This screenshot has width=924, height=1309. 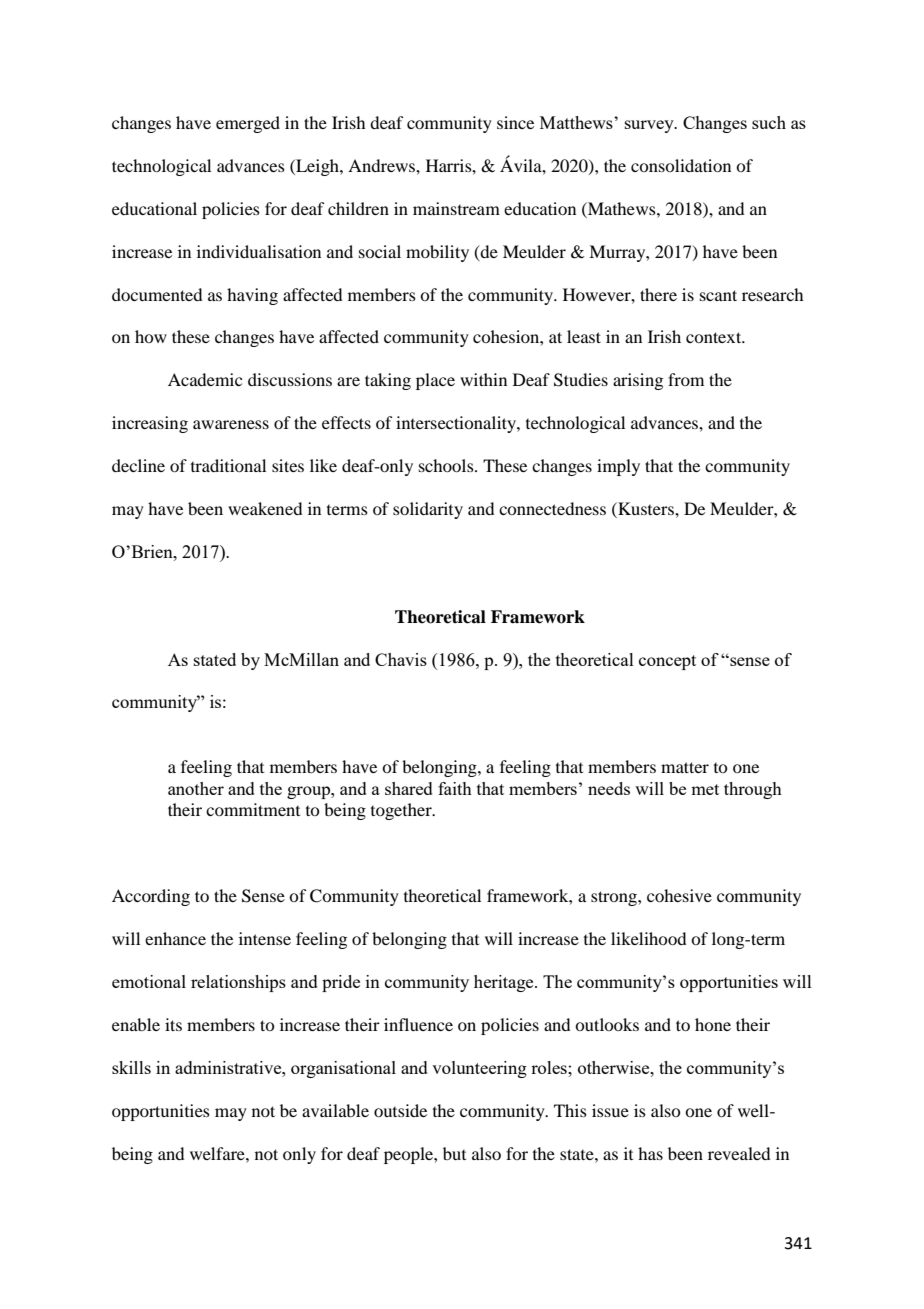 What do you see at coordinates (131, 1067) in the screenshot?
I see `skills` at bounding box center [131, 1067].
